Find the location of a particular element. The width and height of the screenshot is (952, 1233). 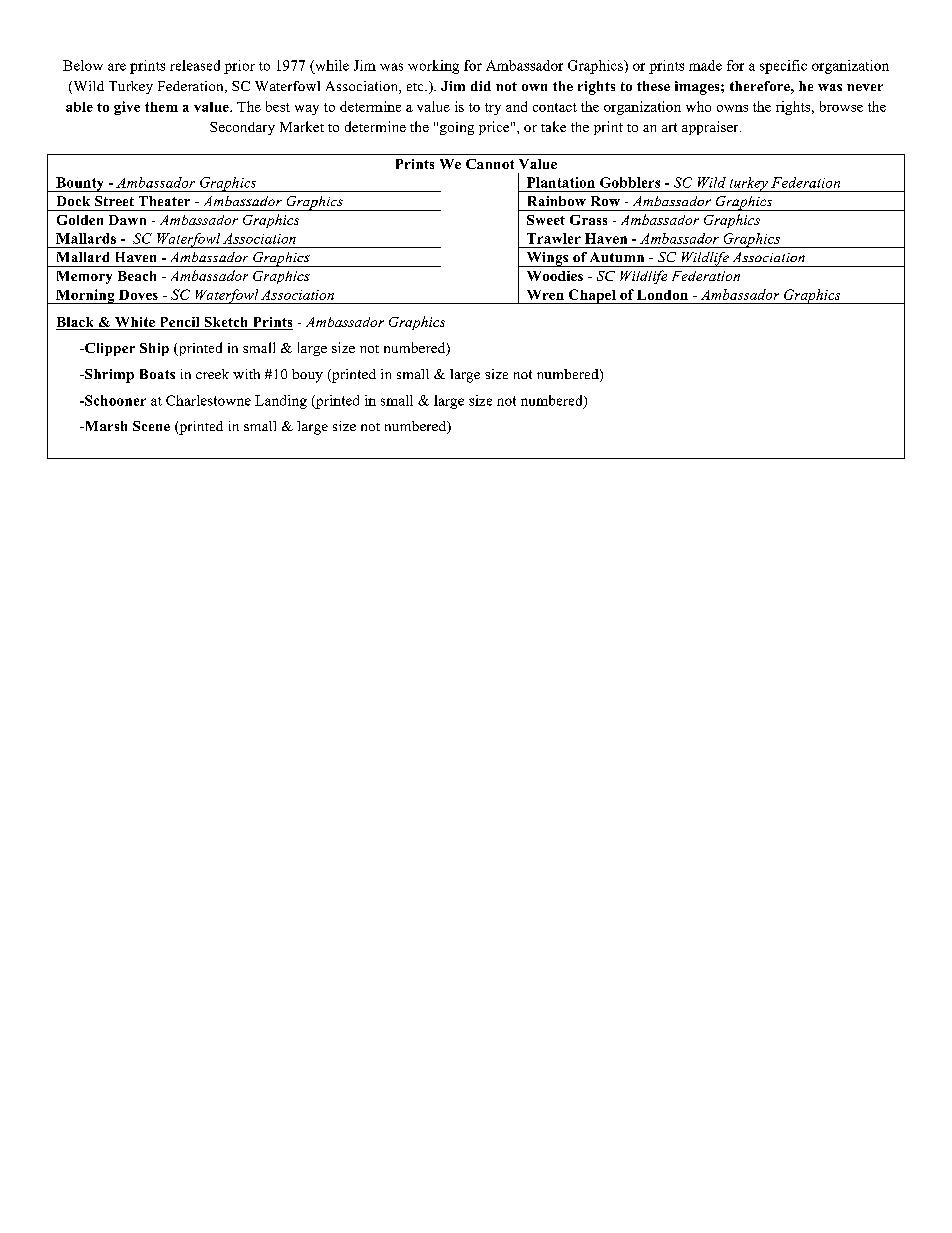

London is located at coordinates (662, 295).
